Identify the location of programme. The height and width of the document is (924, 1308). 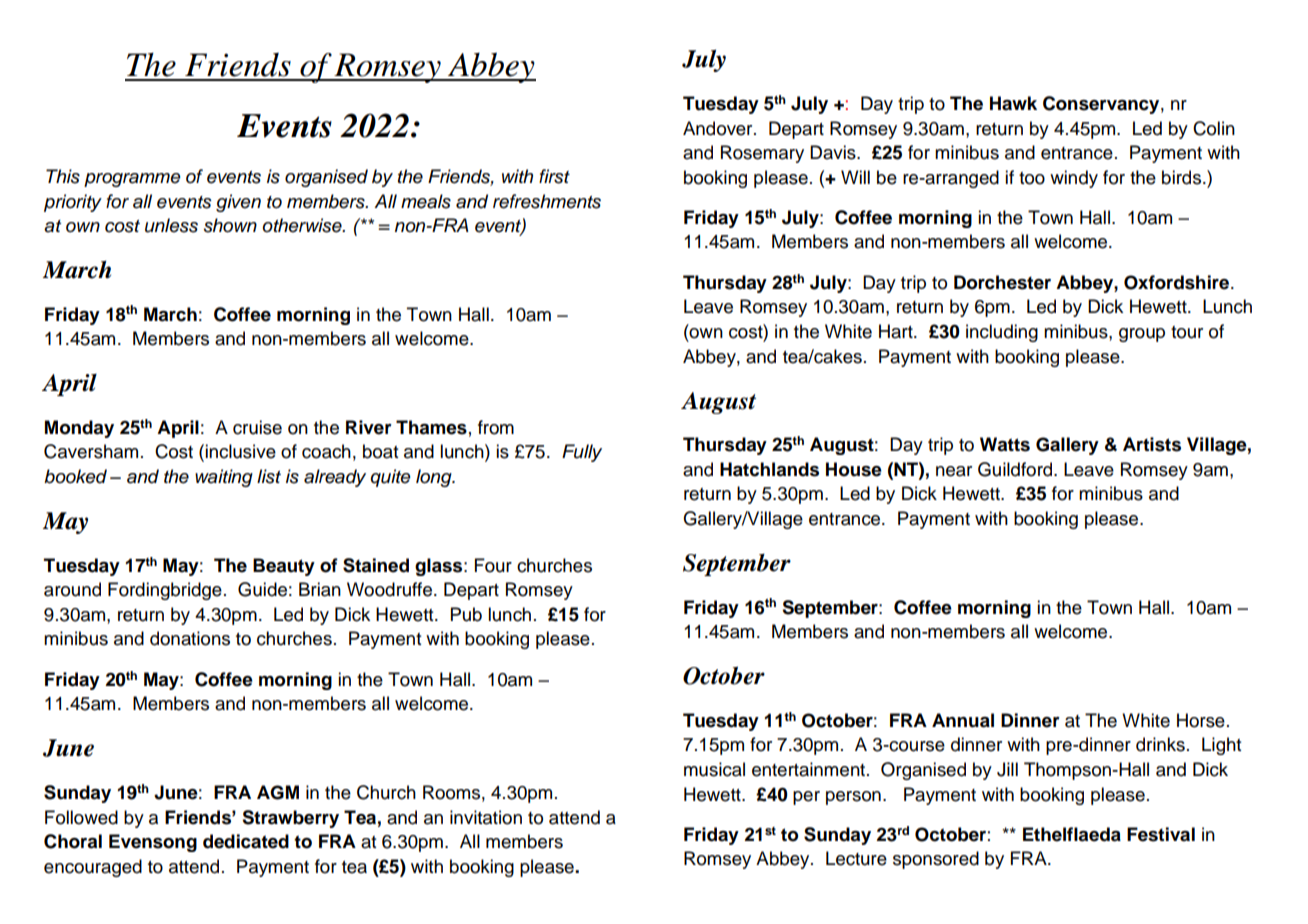
(132, 180).
